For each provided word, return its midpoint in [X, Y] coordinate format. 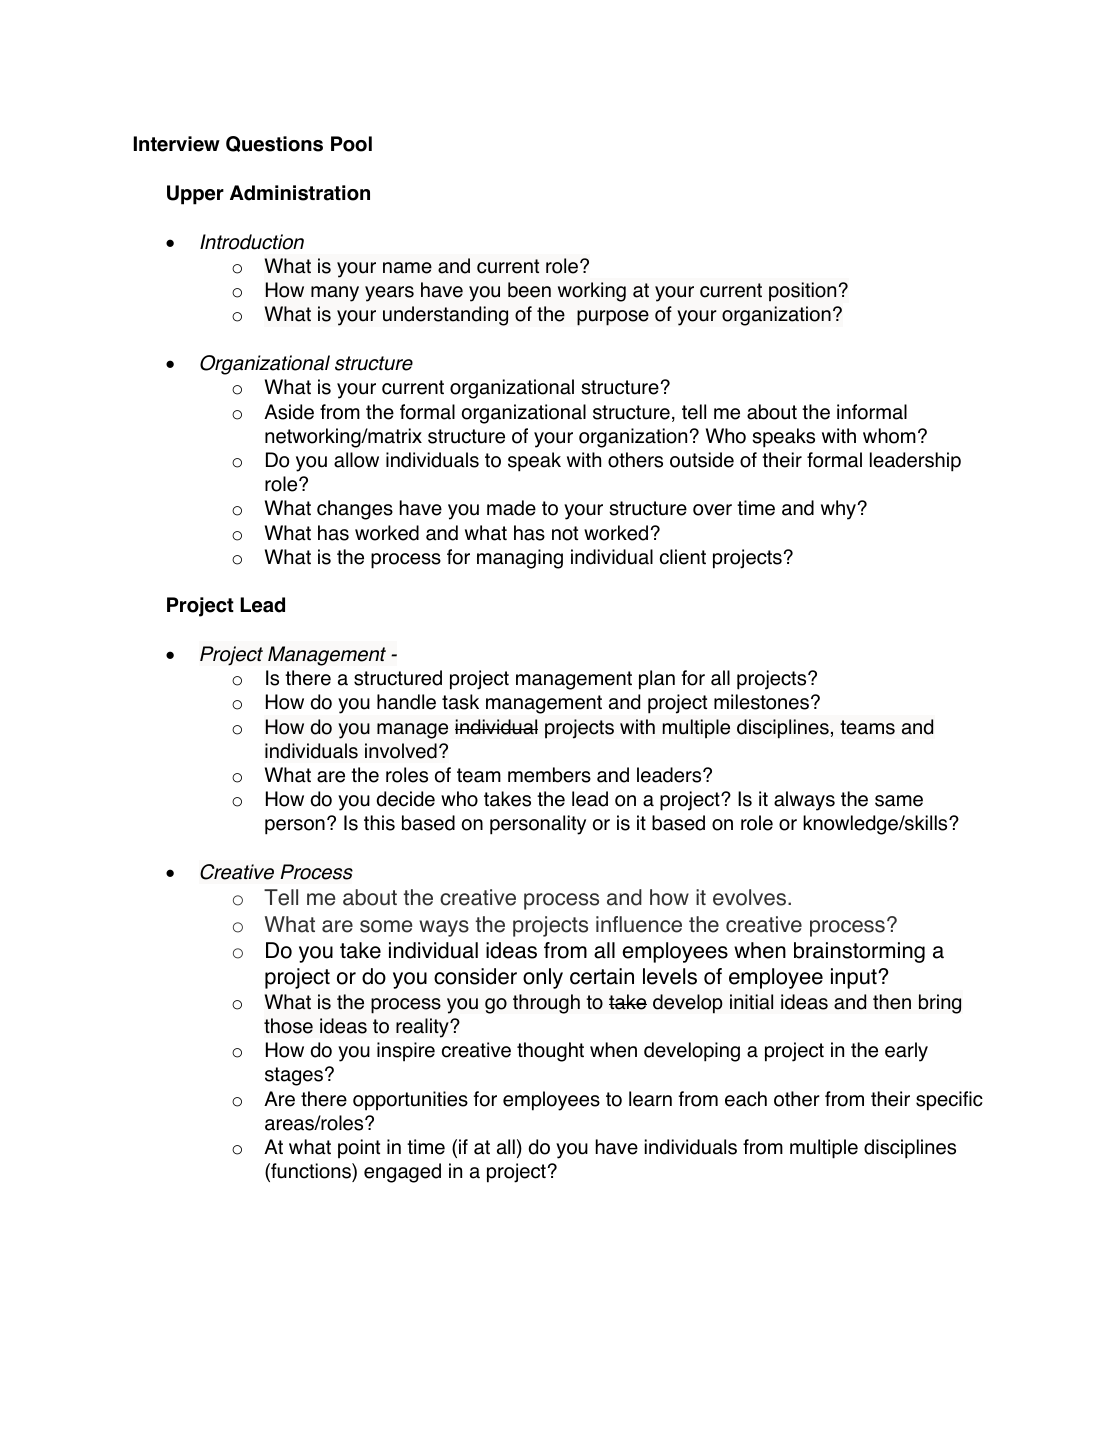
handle [406, 702]
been [529, 290]
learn [650, 1099]
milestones [761, 702]
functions [311, 1172]
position [802, 292]
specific [949, 1101]
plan [657, 680]
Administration [300, 193]
